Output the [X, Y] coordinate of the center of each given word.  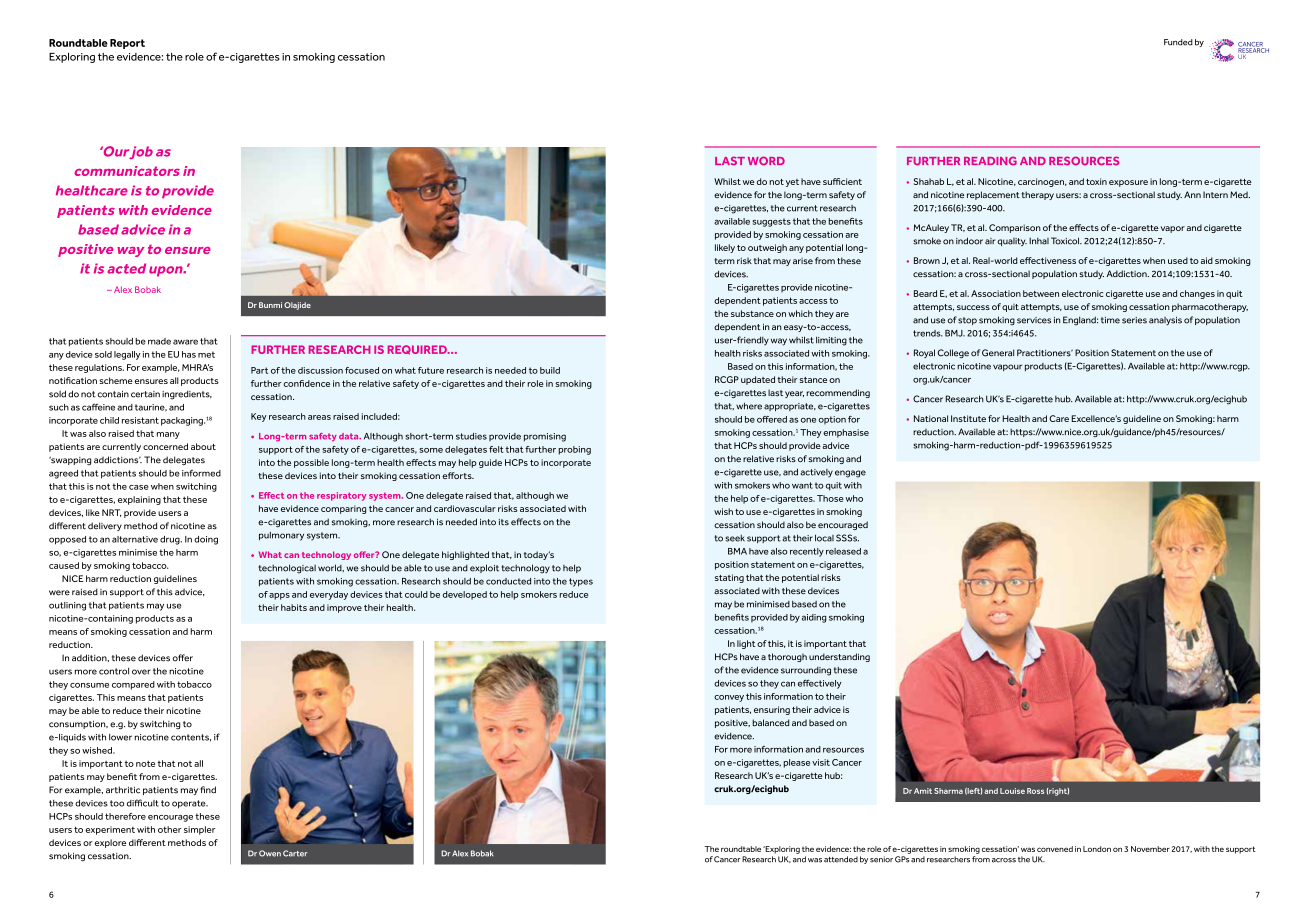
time [1110, 320]
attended [841, 859]
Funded [1178, 42]
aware [185, 342]
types [581, 582]
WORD [766, 160]
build [550, 370]
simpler [199, 830]
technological [287, 569]
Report [127, 44]
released [843, 551]
